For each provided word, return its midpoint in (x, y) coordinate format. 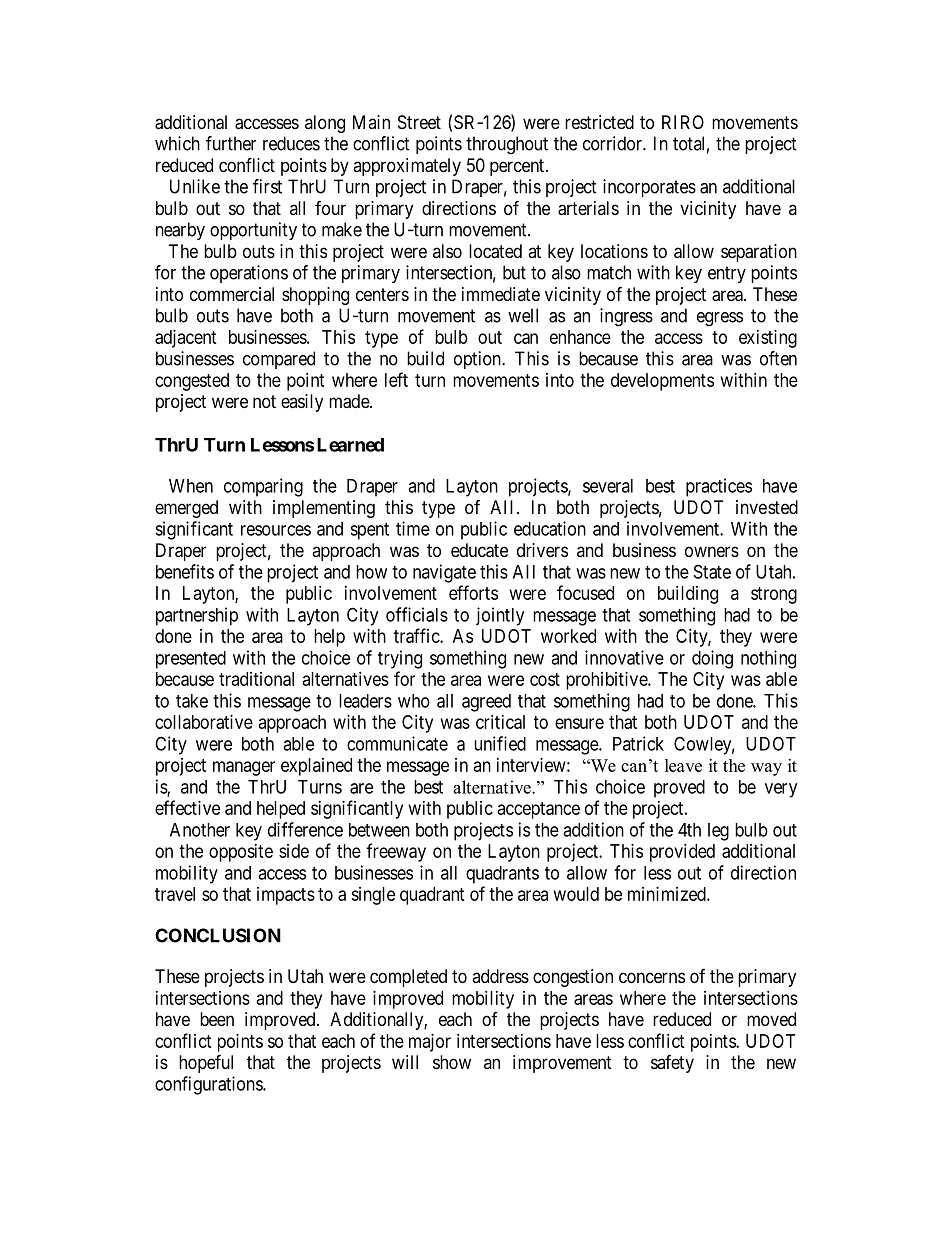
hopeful (206, 1063)
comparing (263, 487)
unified (500, 743)
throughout (507, 145)
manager (244, 768)
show (452, 1062)
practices (719, 487)
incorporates (649, 188)
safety (672, 1064)
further (231, 143)
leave (683, 765)
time (413, 528)
